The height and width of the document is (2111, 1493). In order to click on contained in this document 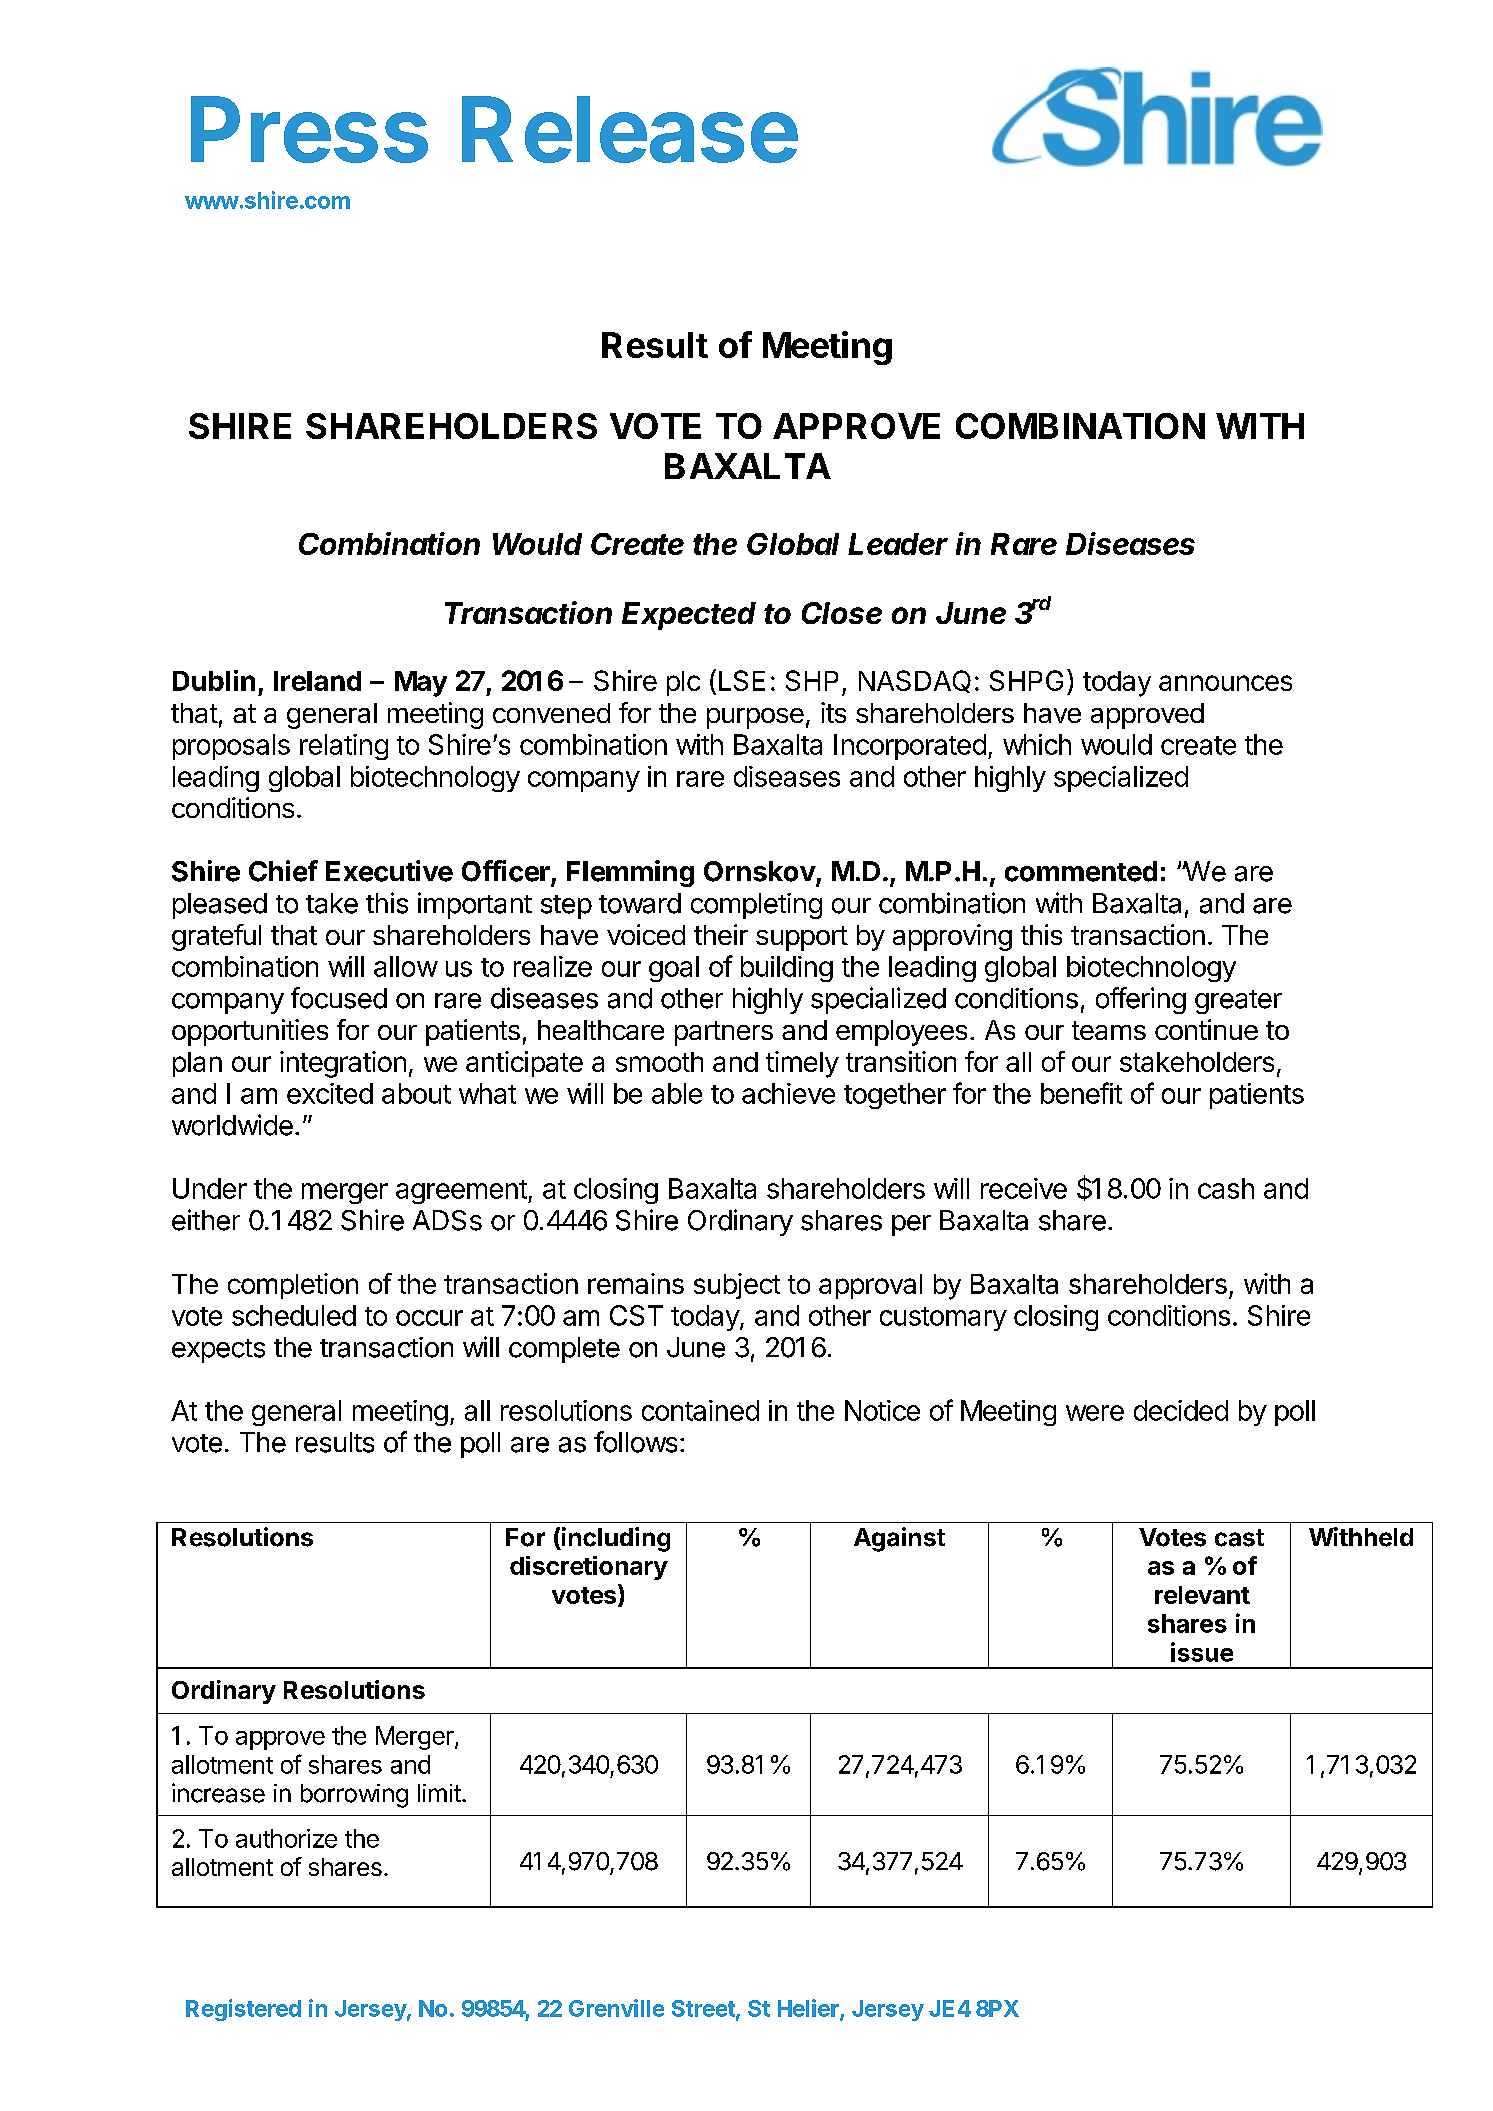, I will do `click(700, 1410)`.
